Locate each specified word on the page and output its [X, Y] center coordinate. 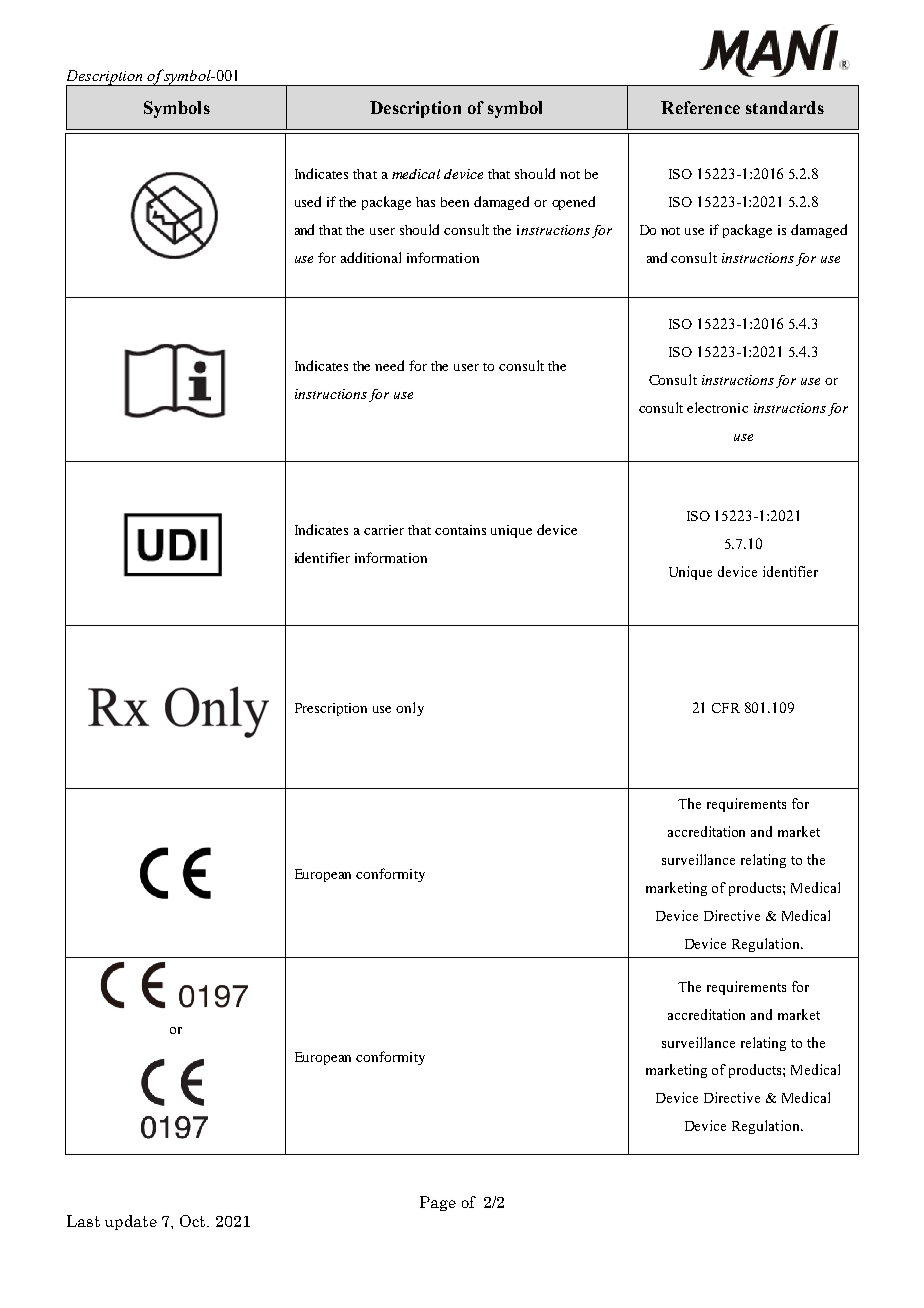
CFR [726, 708]
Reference [700, 107]
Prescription [331, 709]
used [308, 201]
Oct [194, 1221]
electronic [717, 407]
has [425, 202]
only [410, 709]
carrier [384, 530]
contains [460, 530]
